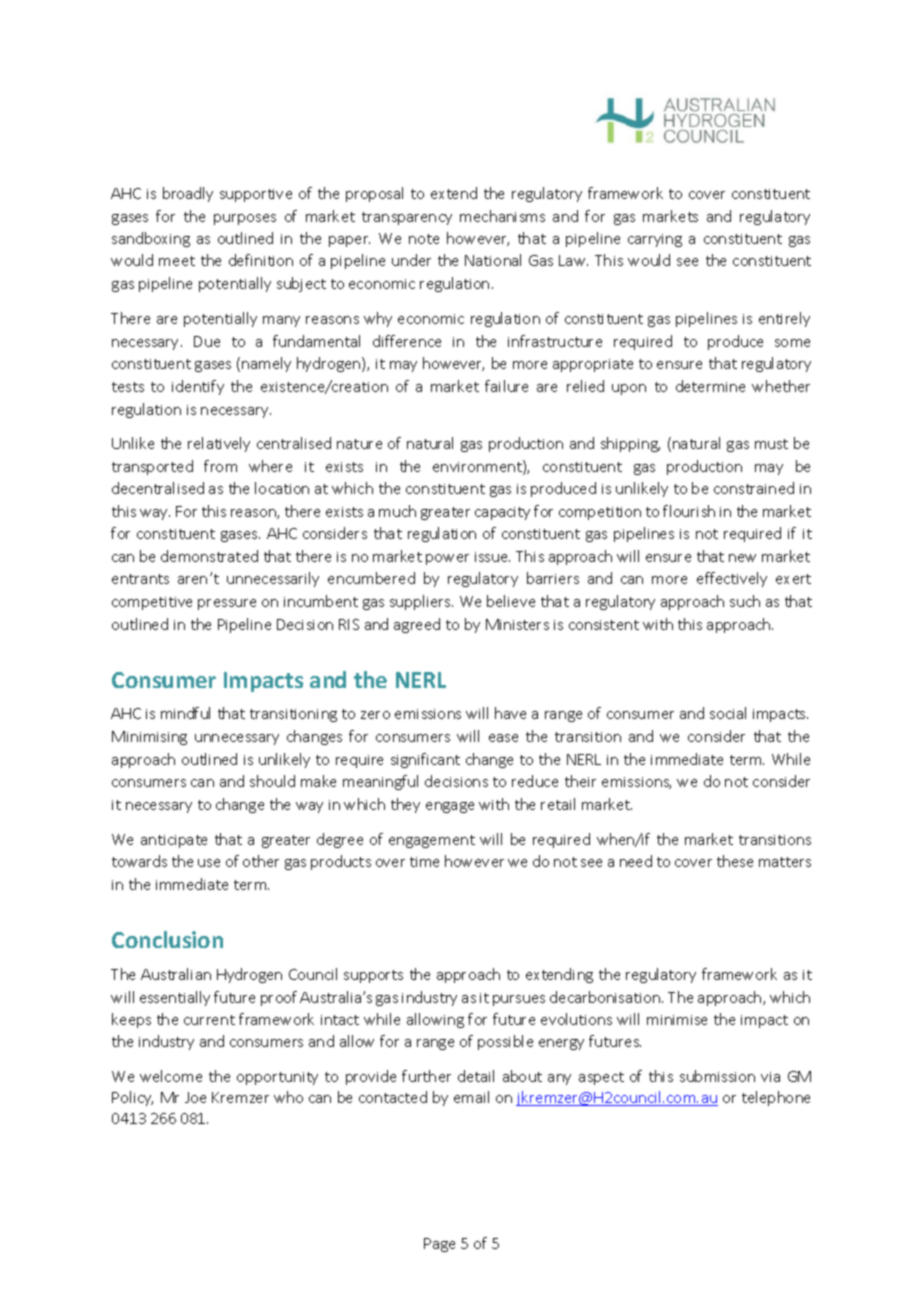 The width and height of the screenshot is (924, 1308). Describe the element at coordinates (195, 1097) in the screenshot. I see `Joe` at that location.
